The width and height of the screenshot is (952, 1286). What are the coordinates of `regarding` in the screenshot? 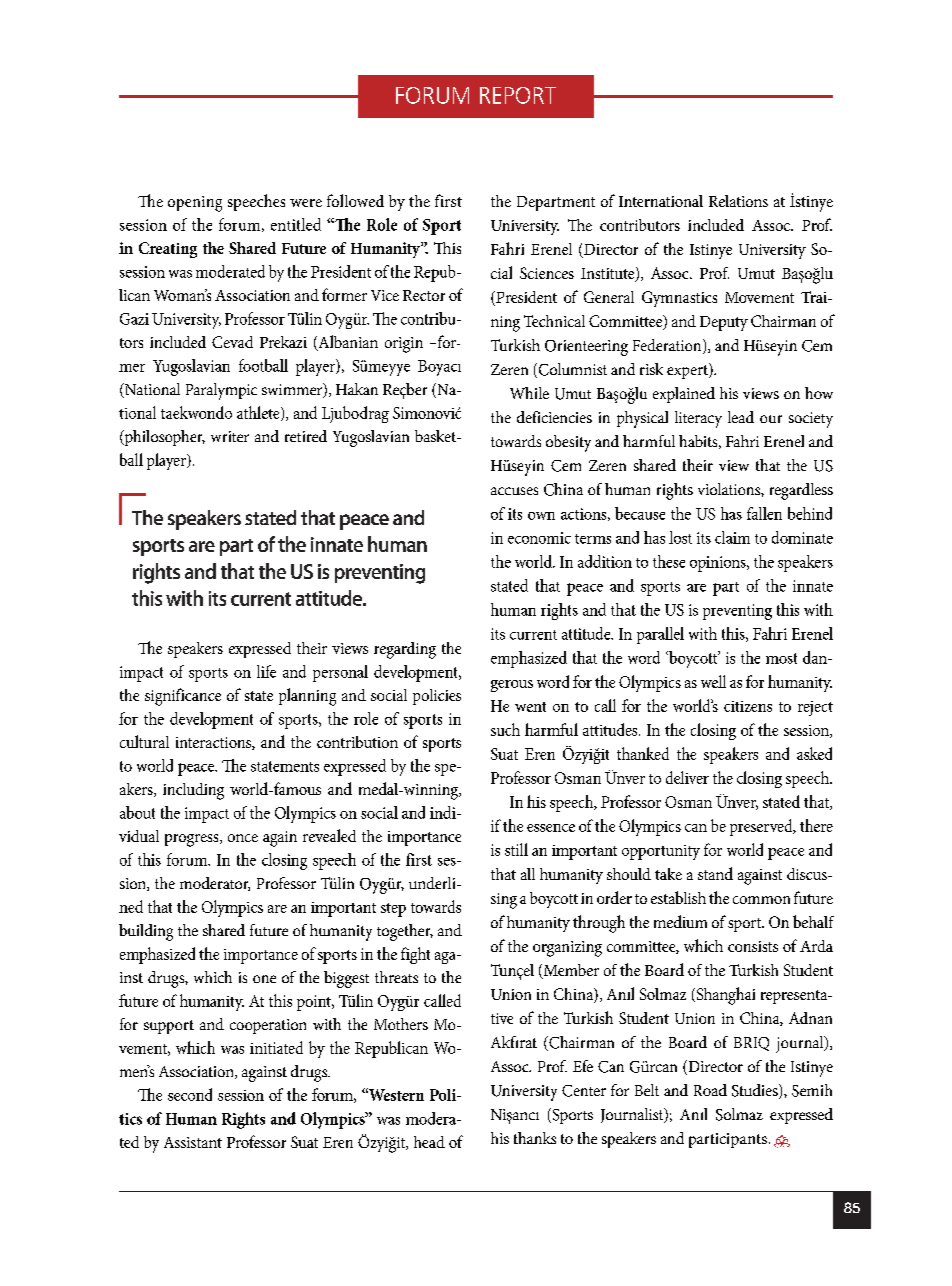 It's located at (405, 650).
